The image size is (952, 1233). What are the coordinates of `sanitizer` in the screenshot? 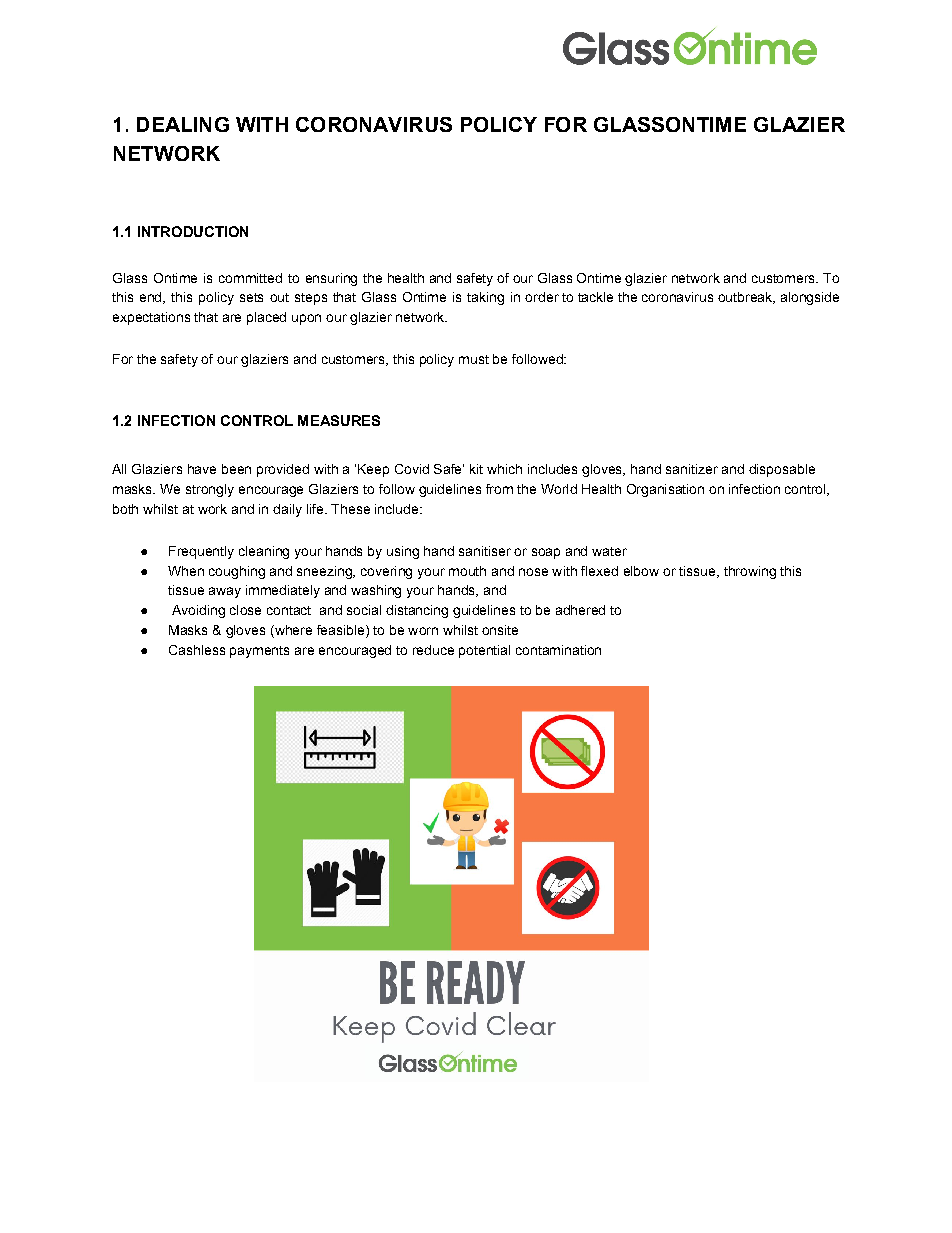 It's located at (692, 469).
